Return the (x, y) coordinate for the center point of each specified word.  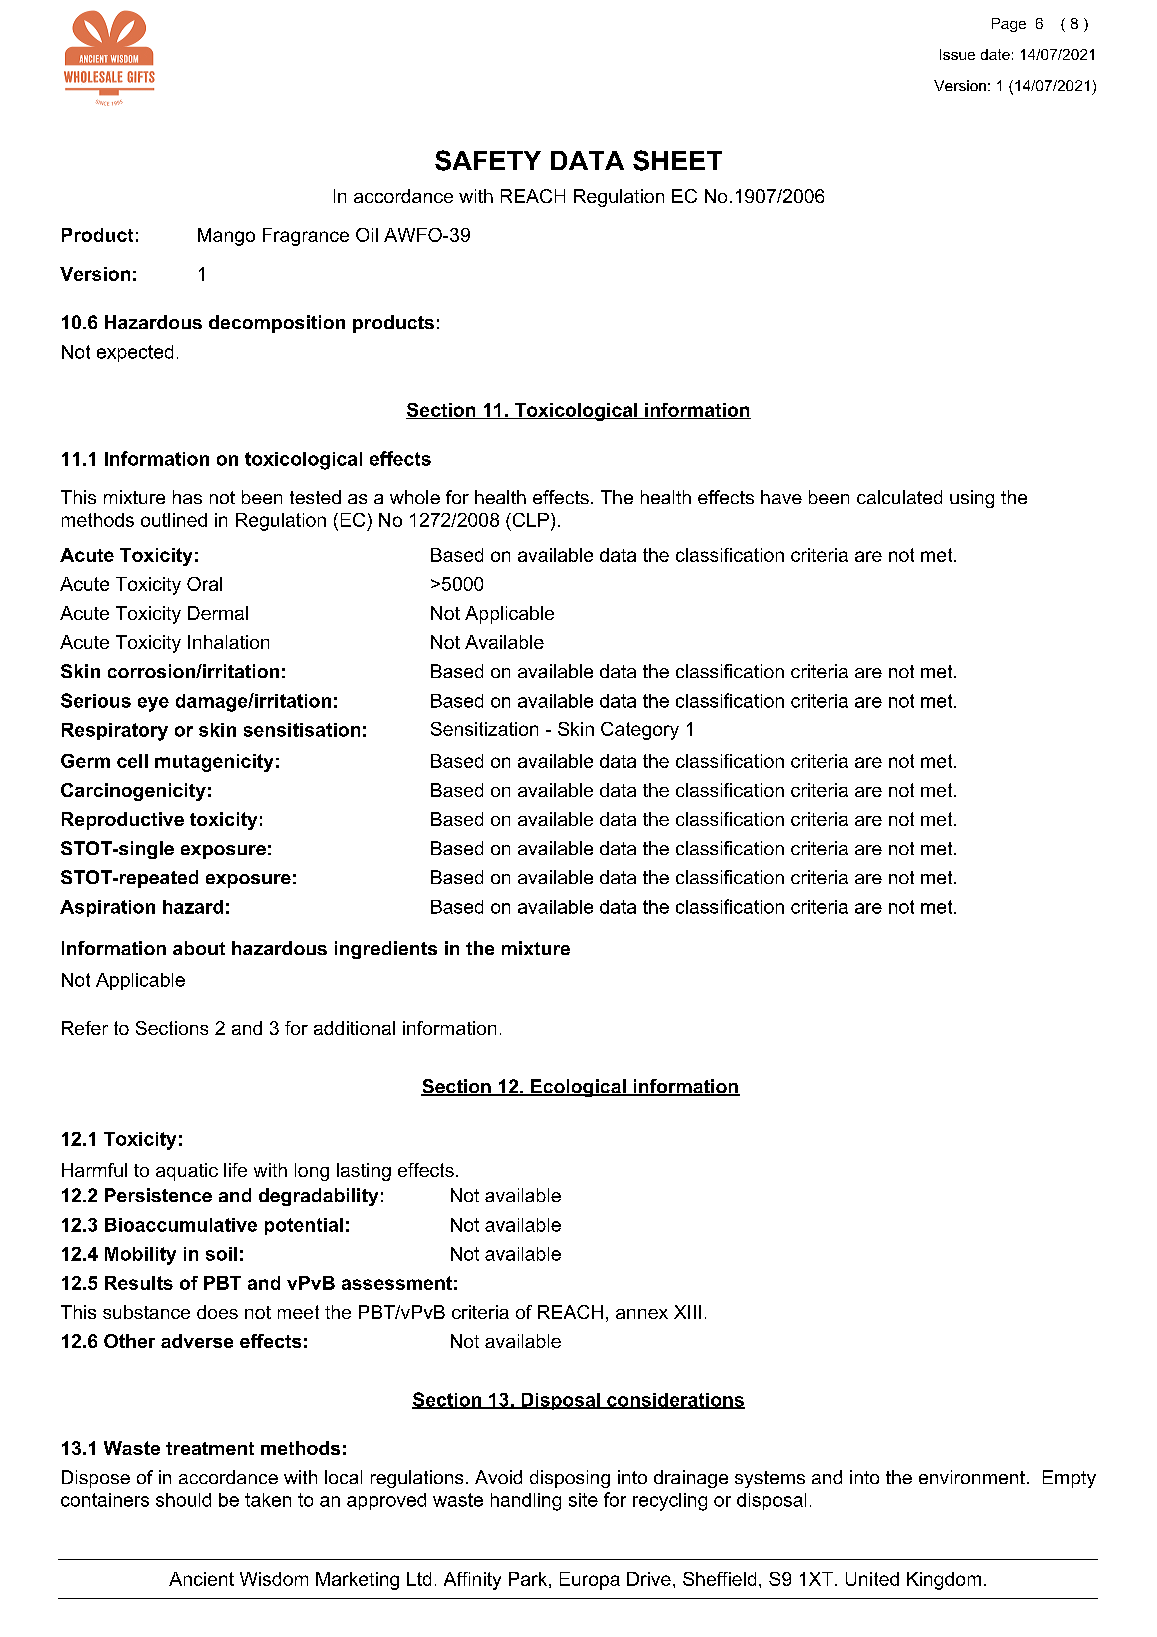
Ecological (578, 1088)
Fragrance (306, 237)
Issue (957, 54)
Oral (204, 584)
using (972, 499)
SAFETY (488, 160)
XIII (687, 1312)
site (583, 1500)
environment (972, 1477)
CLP (529, 520)
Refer (85, 1028)
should (183, 1500)
